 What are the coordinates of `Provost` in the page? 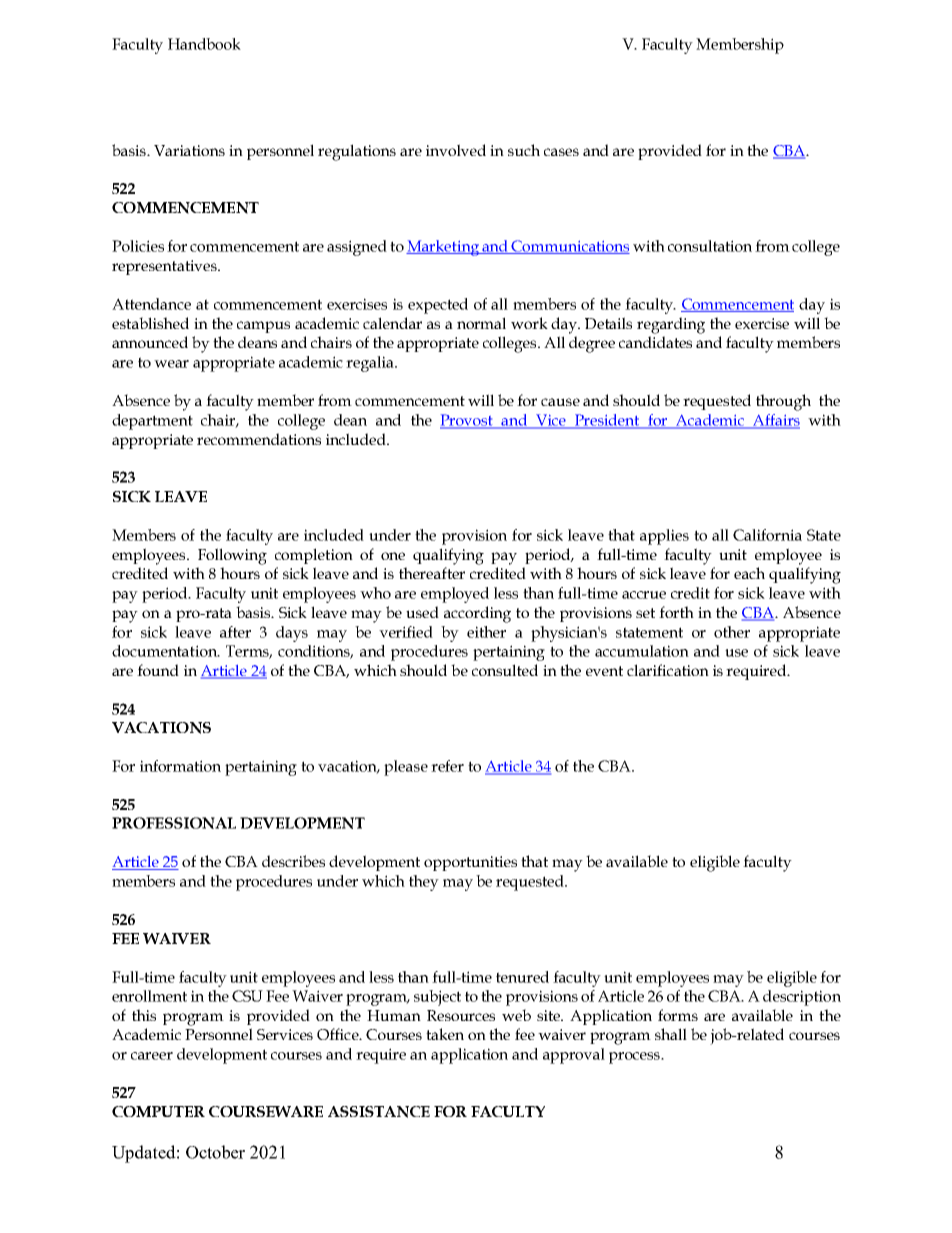 It's located at (467, 421).
